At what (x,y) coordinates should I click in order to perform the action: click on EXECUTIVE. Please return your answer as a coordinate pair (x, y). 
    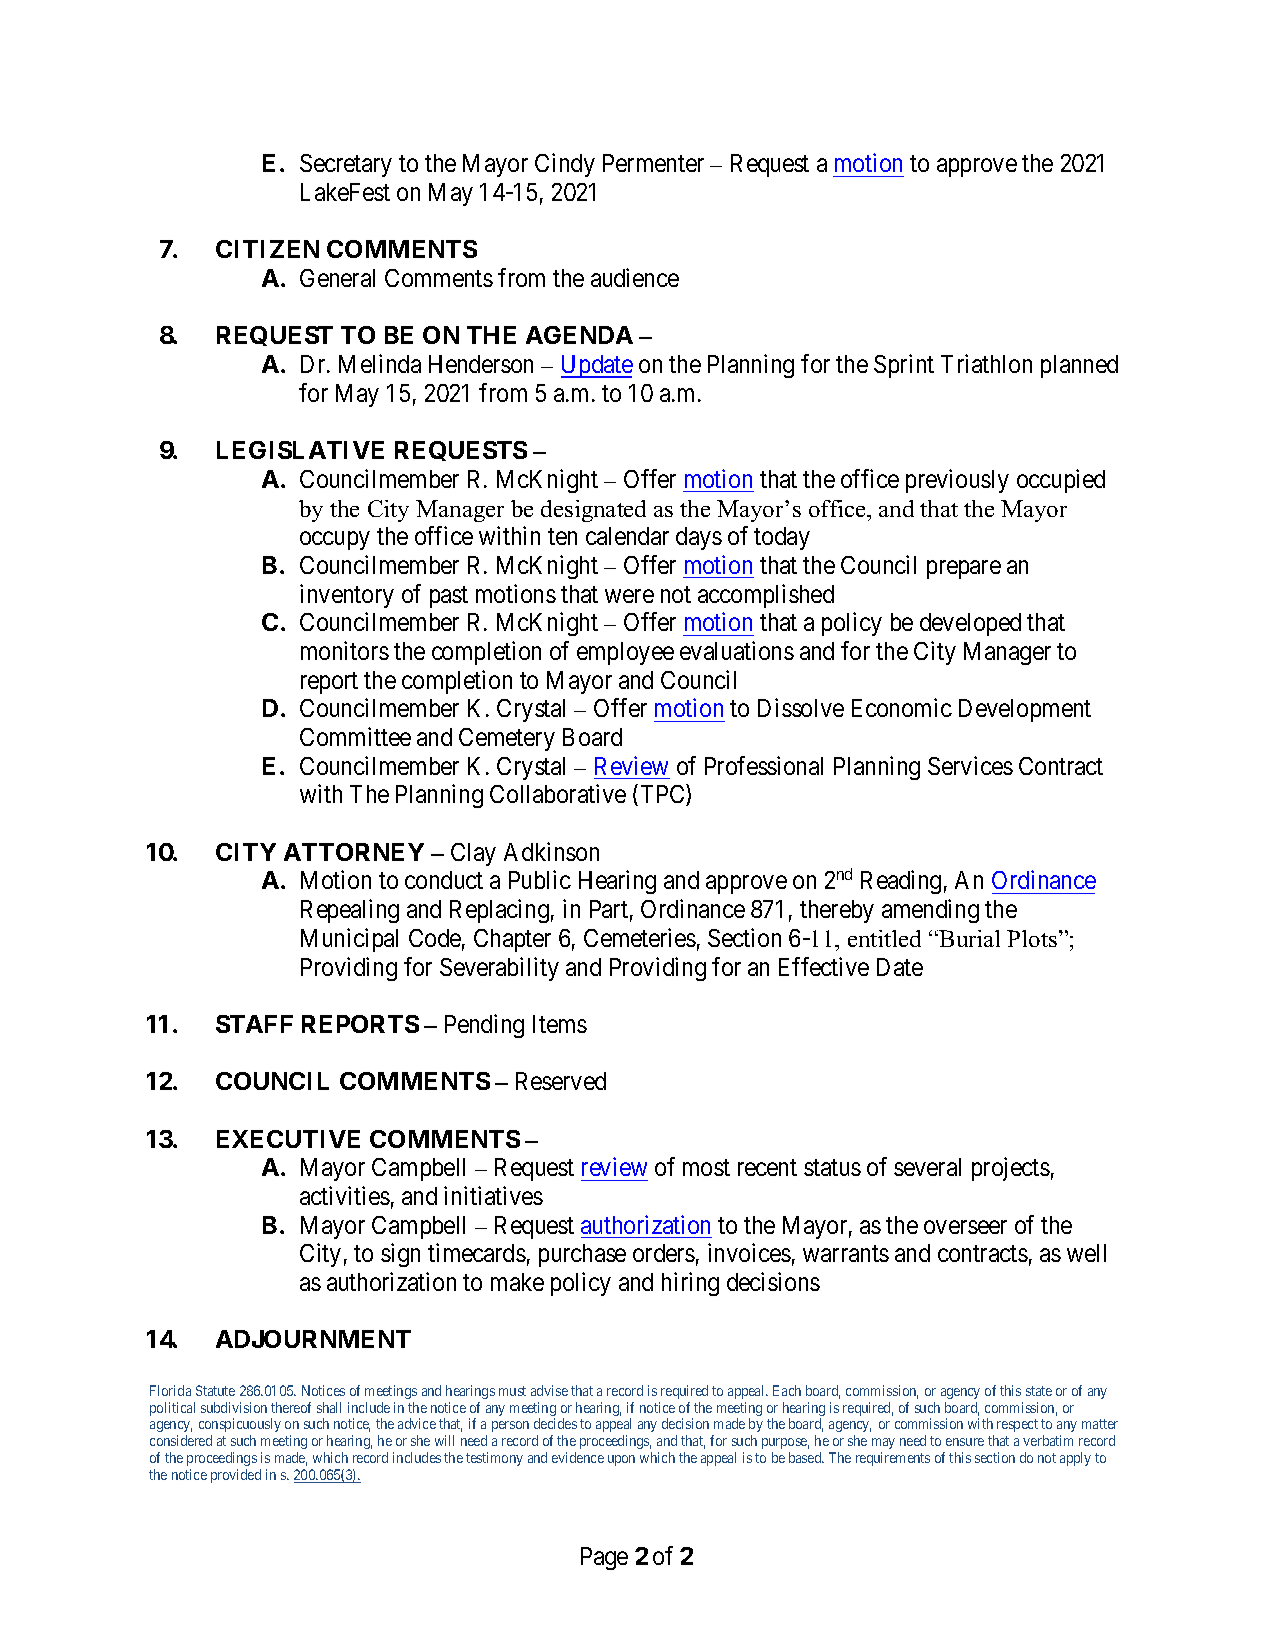
    Looking at the image, I should click on (288, 1139).
